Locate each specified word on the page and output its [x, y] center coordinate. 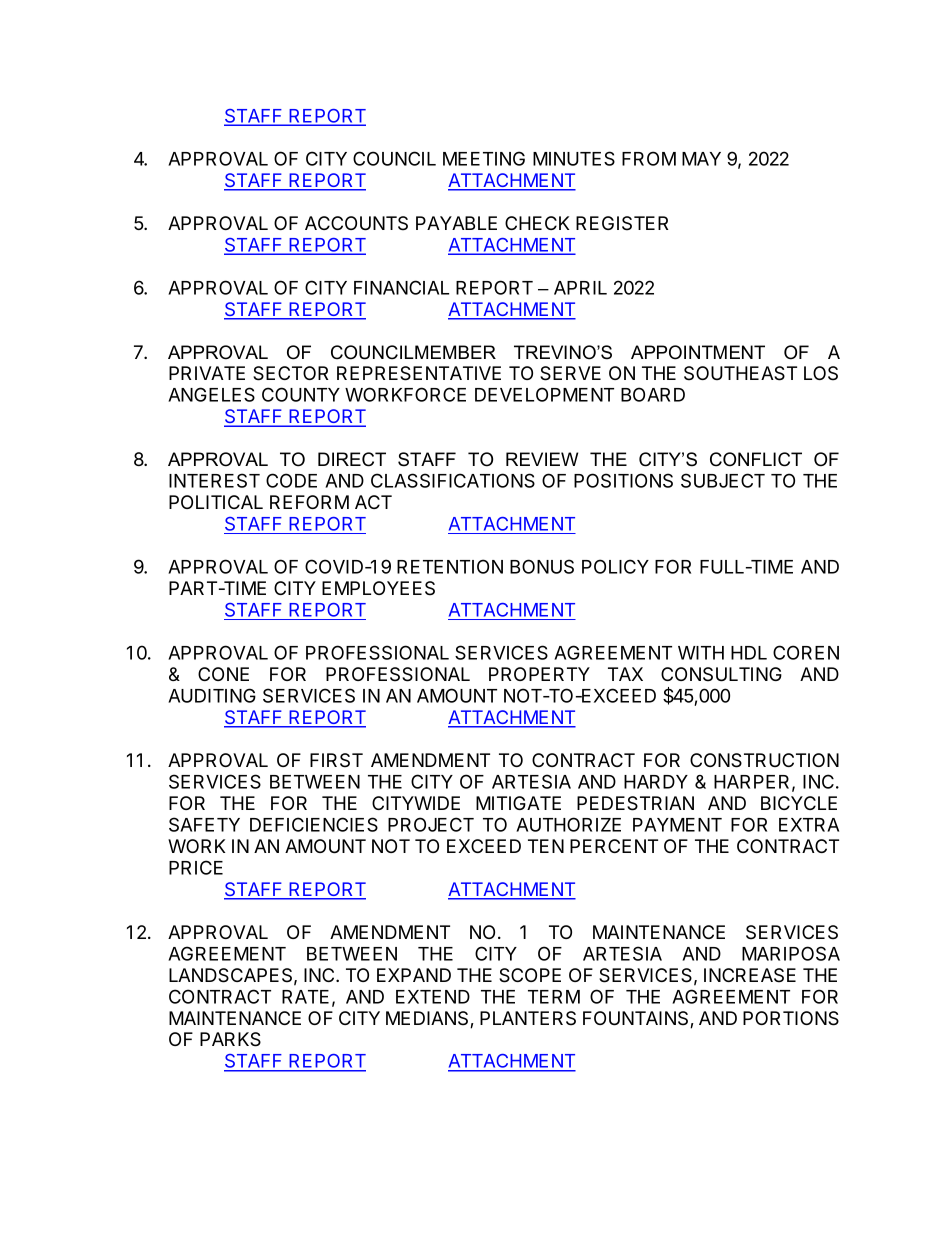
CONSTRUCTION [764, 760]
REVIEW [542, 459]
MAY [701, 159]
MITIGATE [518, 803]
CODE [291, 480]
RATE [305, 997]
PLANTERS [528, 1018]
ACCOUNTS [356, 223]
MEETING [484, 158]
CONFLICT [756, 459]
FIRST [336, 760]
